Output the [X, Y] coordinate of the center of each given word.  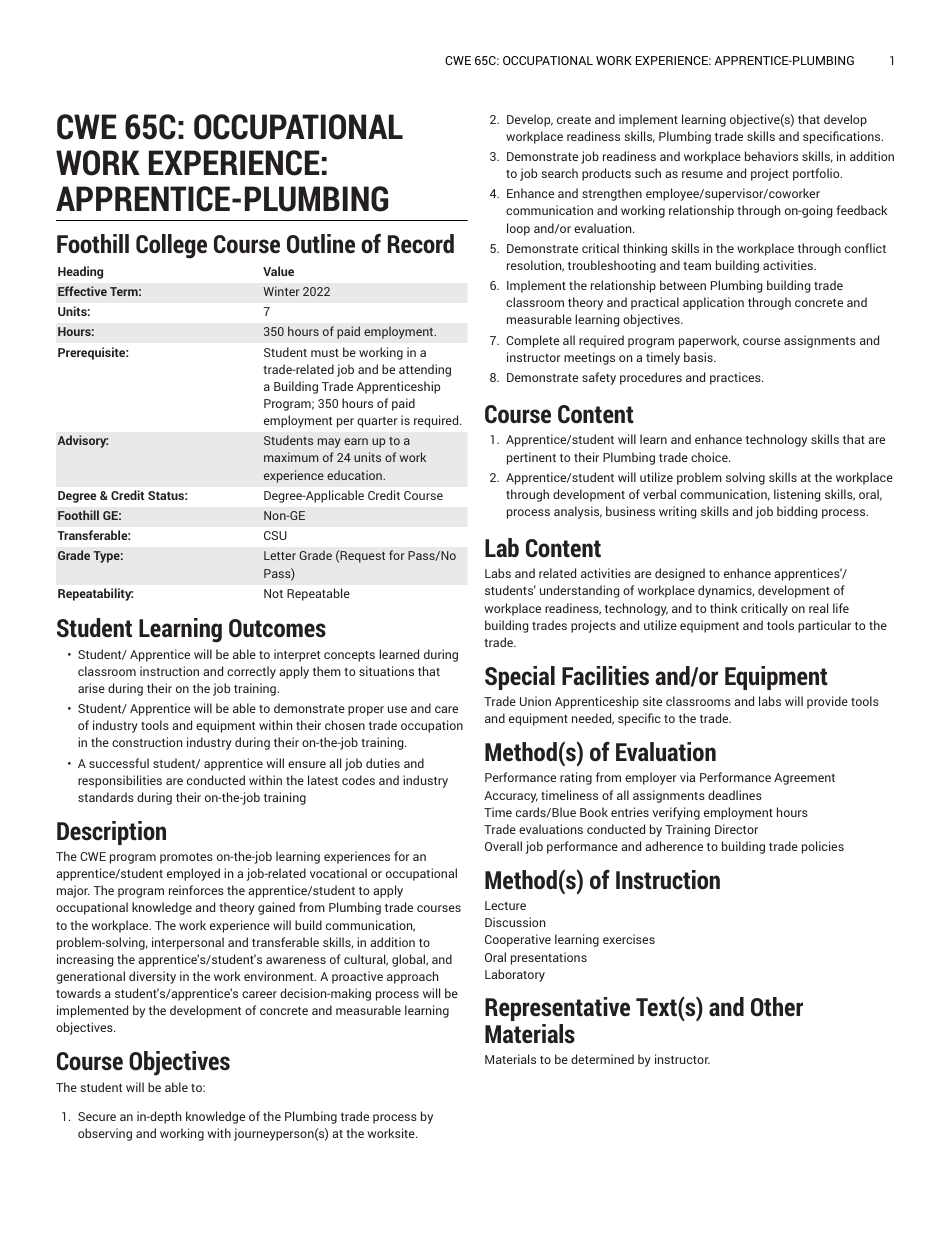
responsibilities [120, 781]
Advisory [82, 441]
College [171, 246]
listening [797, 495]
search [559, 173]
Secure [97, 1116]
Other [777, 1007]
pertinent [531, 458]
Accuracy [511, 797]
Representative [557, 1009]
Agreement [804, 779]
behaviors [771, 156]
